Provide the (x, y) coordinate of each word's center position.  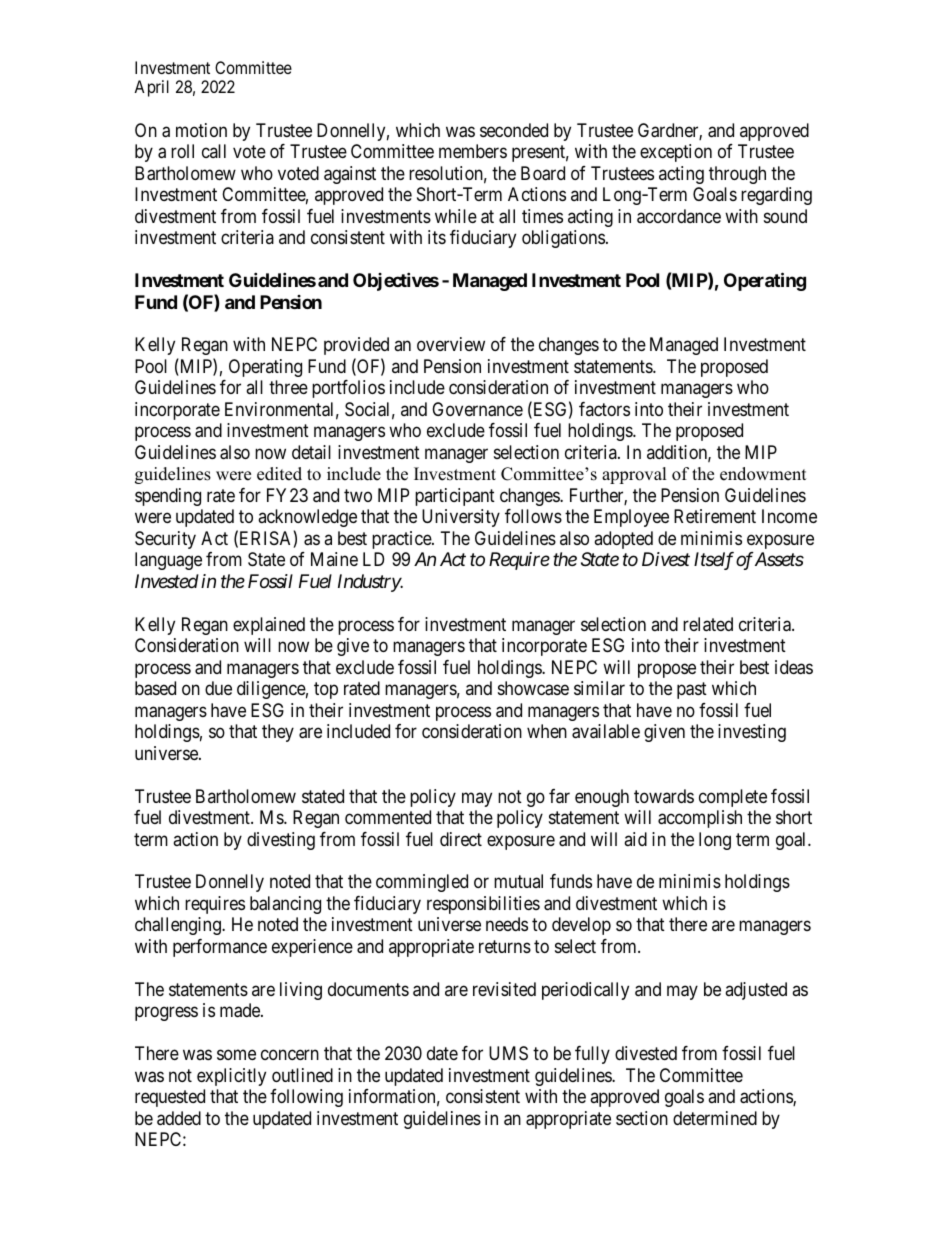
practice (402, 540)
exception (676, 153)
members (473, 151)
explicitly (231, 1077)
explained (269, 626)
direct (461, 839)
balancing (285, 905)
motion (201, 130)
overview (451, 344)
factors (604, 409)
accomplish (700, 819)
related (708, 624)
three (288, 387)
